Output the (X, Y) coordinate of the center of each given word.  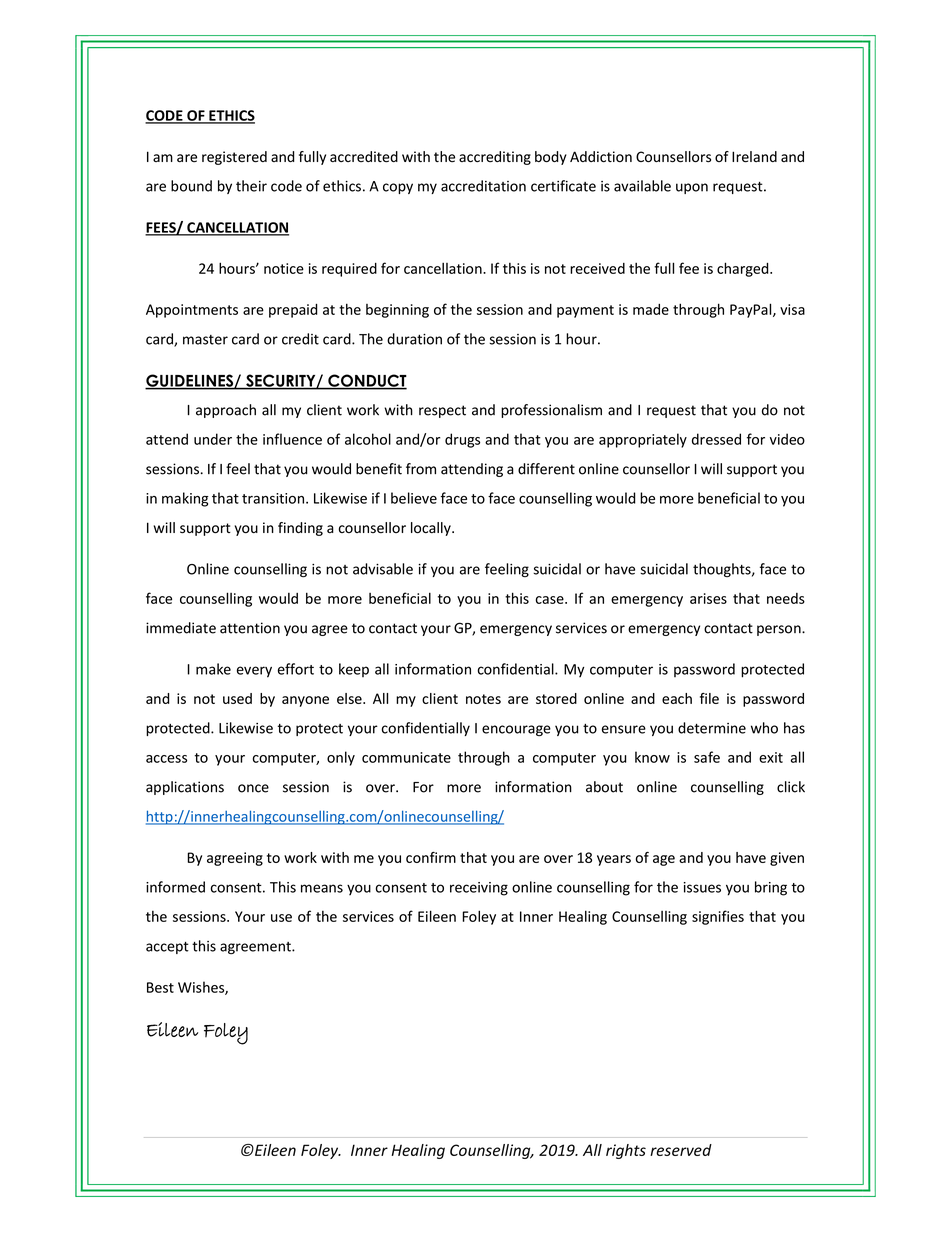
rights (626, 1151)
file (709, 698)
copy (398, 188)
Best (160, 987)
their (251, 186)
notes (483, 699)
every (254, 672)
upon (692, 188)
